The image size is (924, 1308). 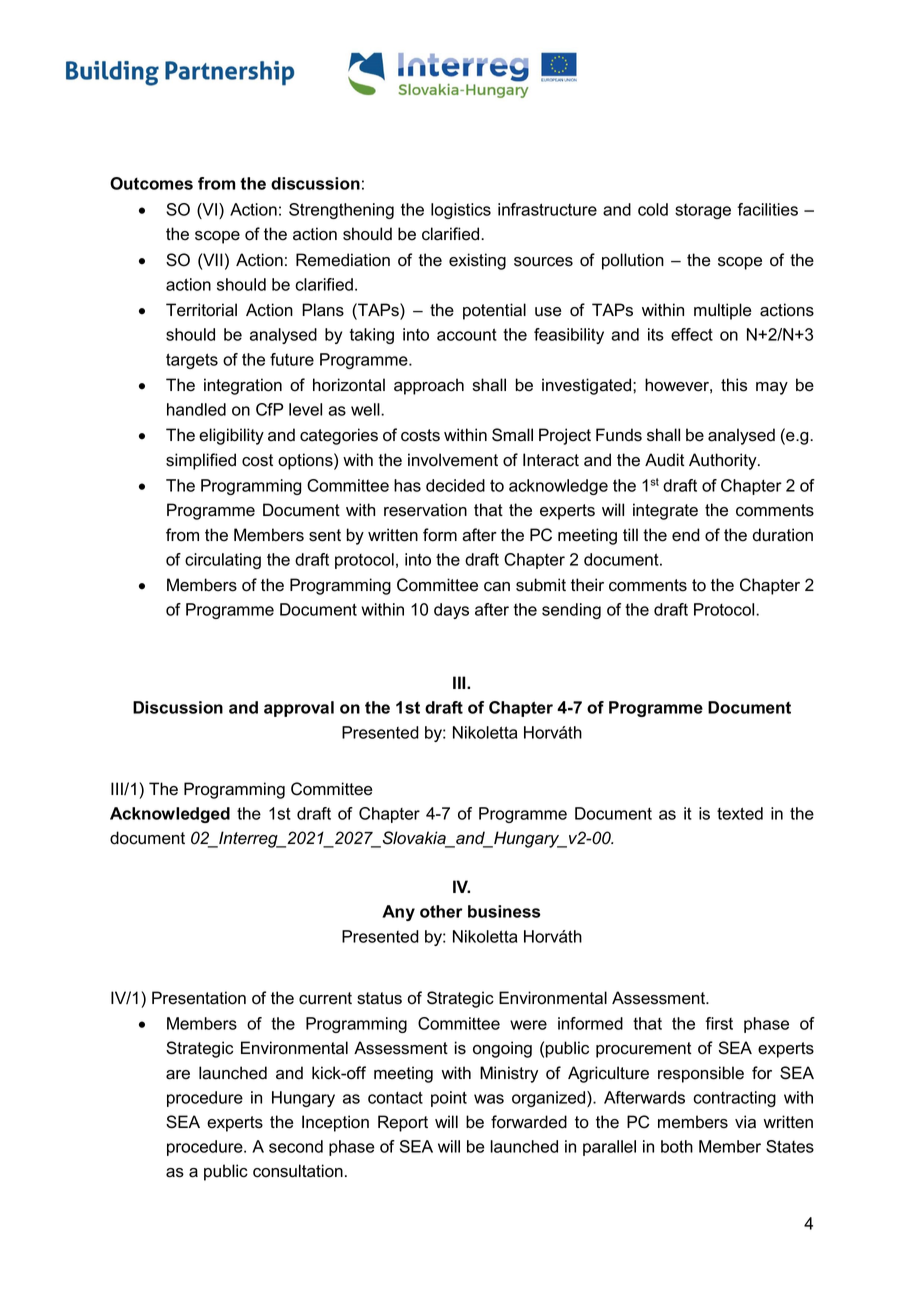 What do you see at coordinates (296, 1146) in the image?
I see `second` at bounding box center [296, 1146].
